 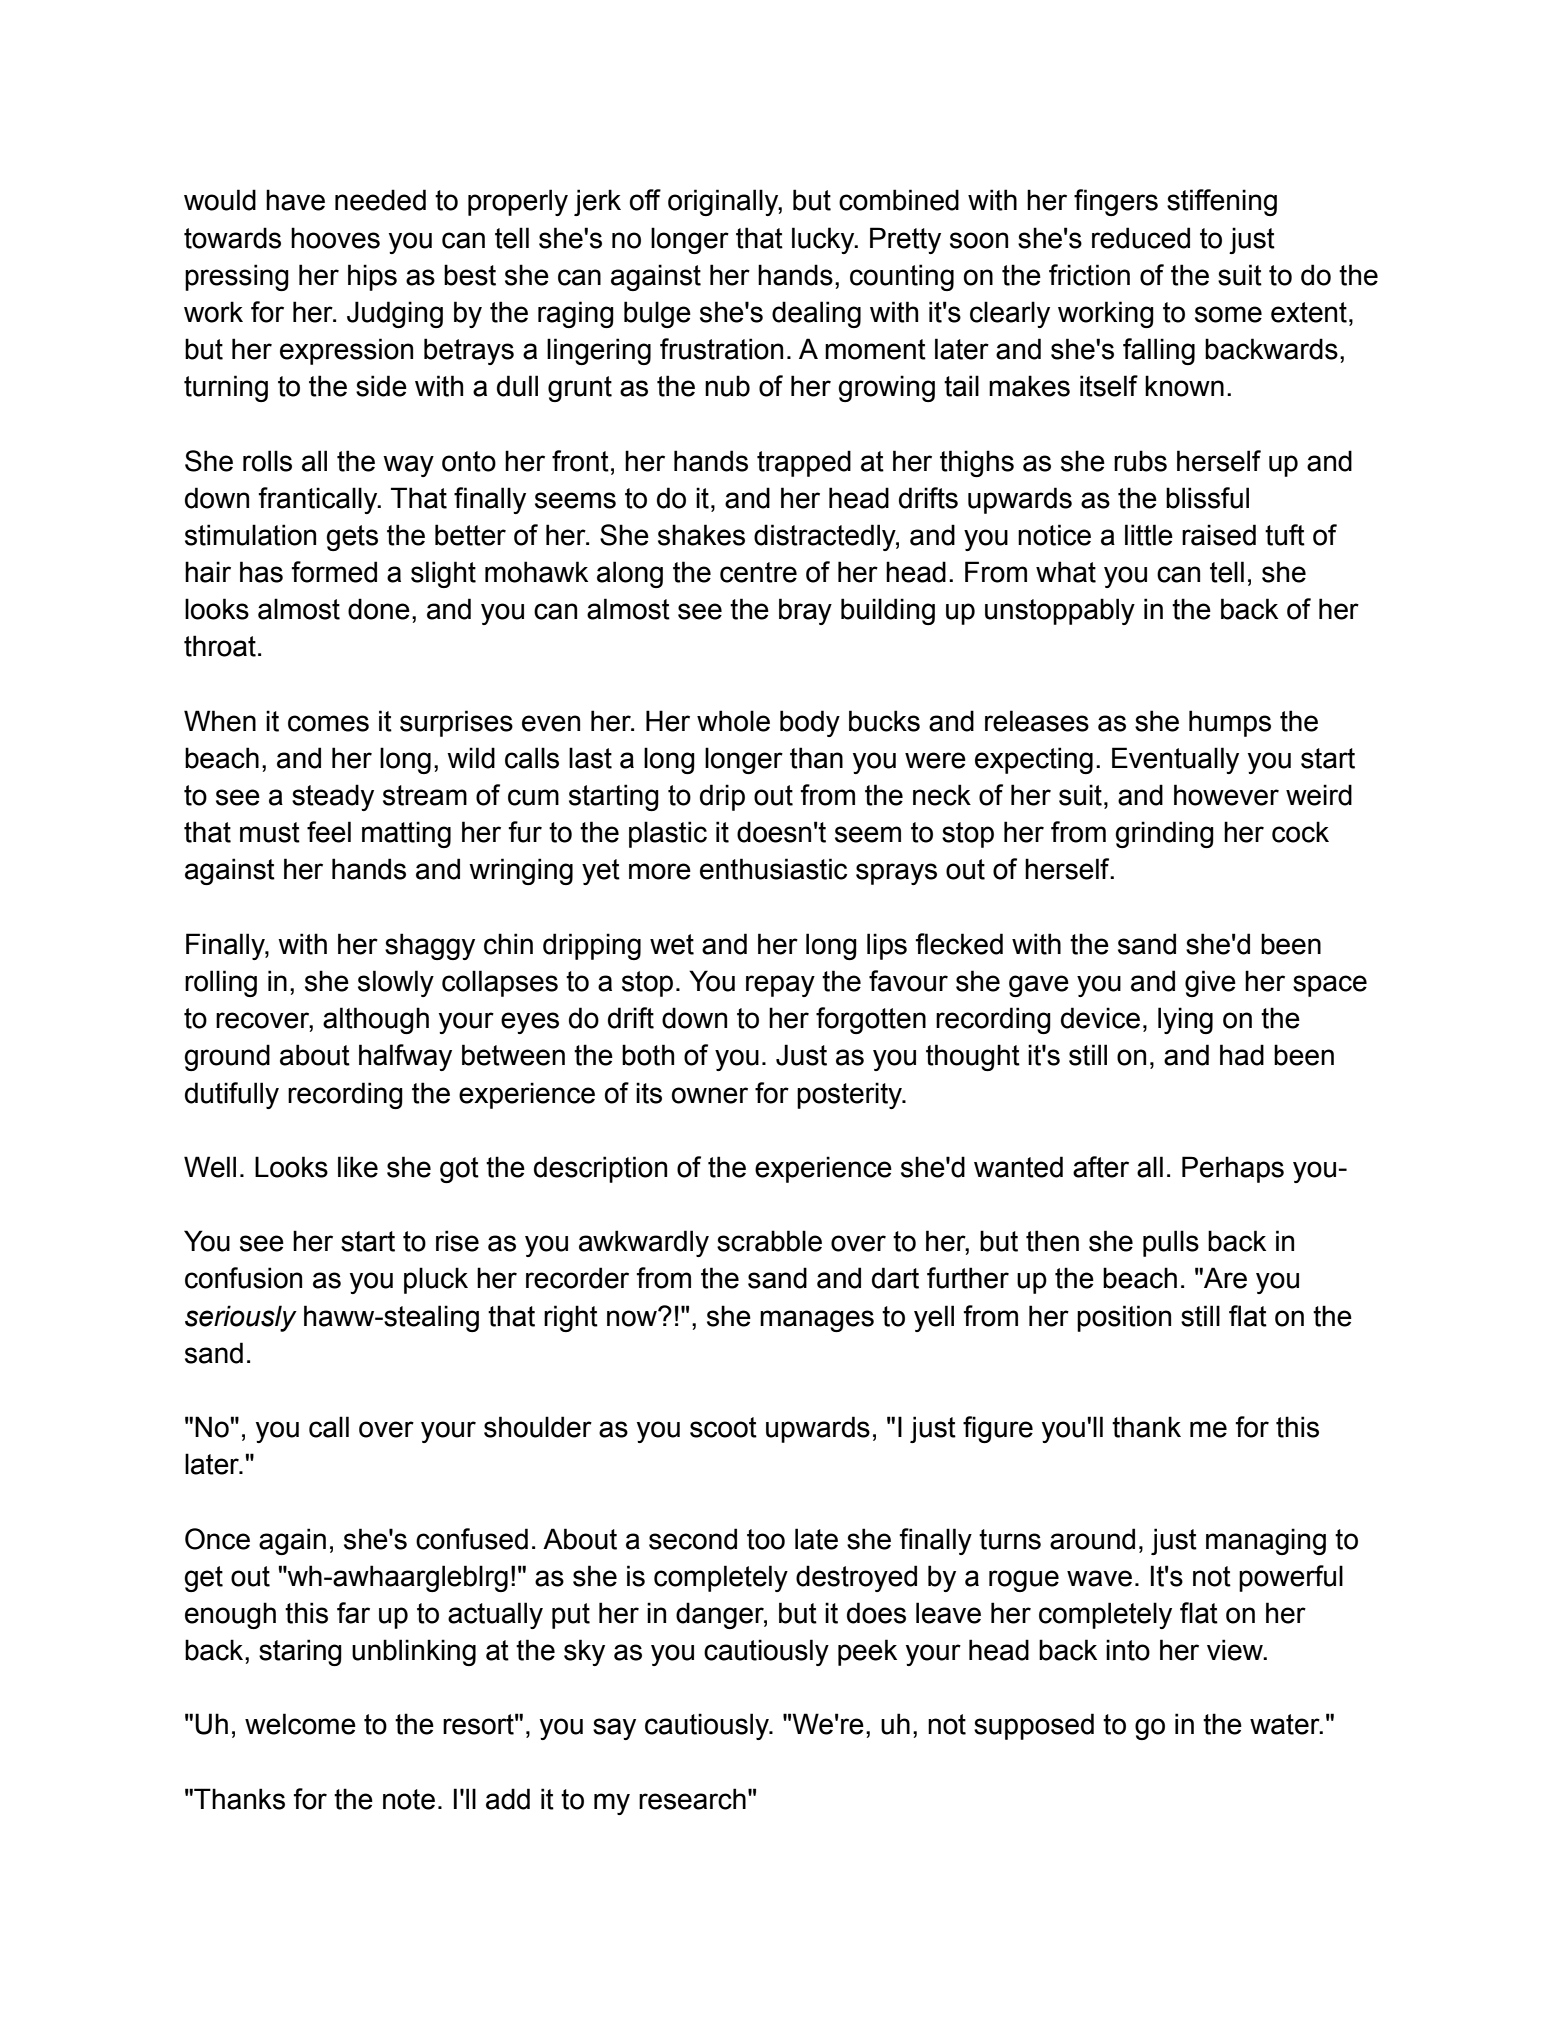 What do you see at coordinates (1233, 1169) in the image?
I see `Perhaps` at bounding box center [1233, 1169].
